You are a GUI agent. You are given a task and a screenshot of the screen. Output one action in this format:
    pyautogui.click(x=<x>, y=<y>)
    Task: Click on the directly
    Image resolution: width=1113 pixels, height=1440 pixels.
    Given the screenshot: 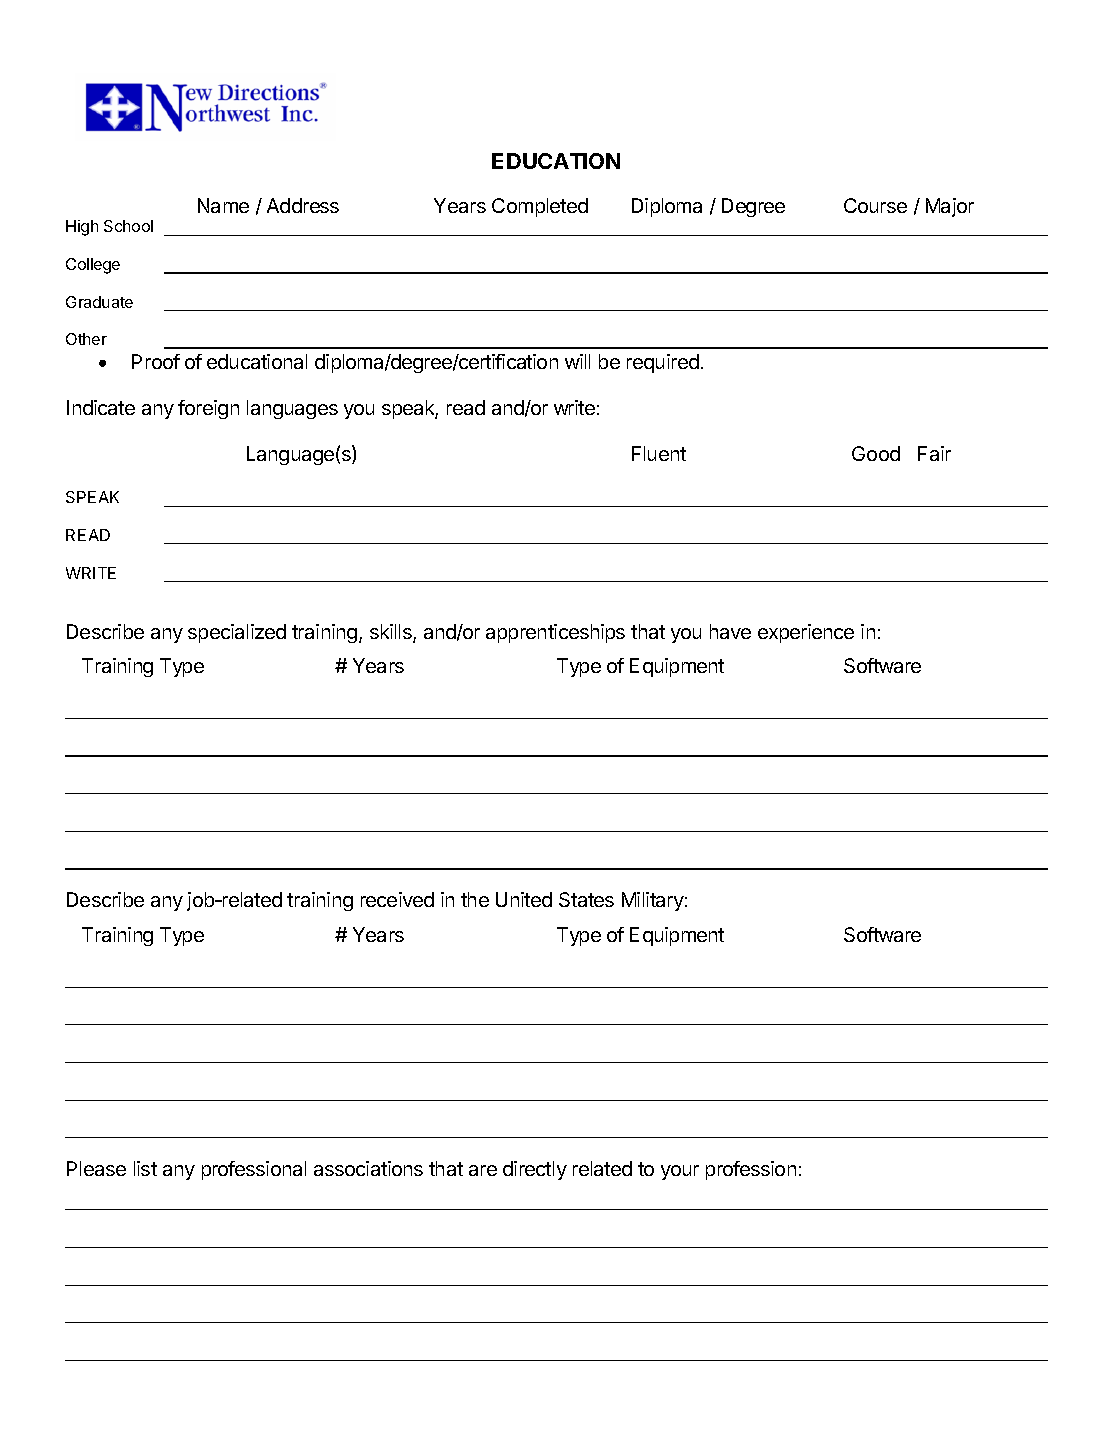 What is the action you would take?
    pyautogui.click(x=535, y=1170)
